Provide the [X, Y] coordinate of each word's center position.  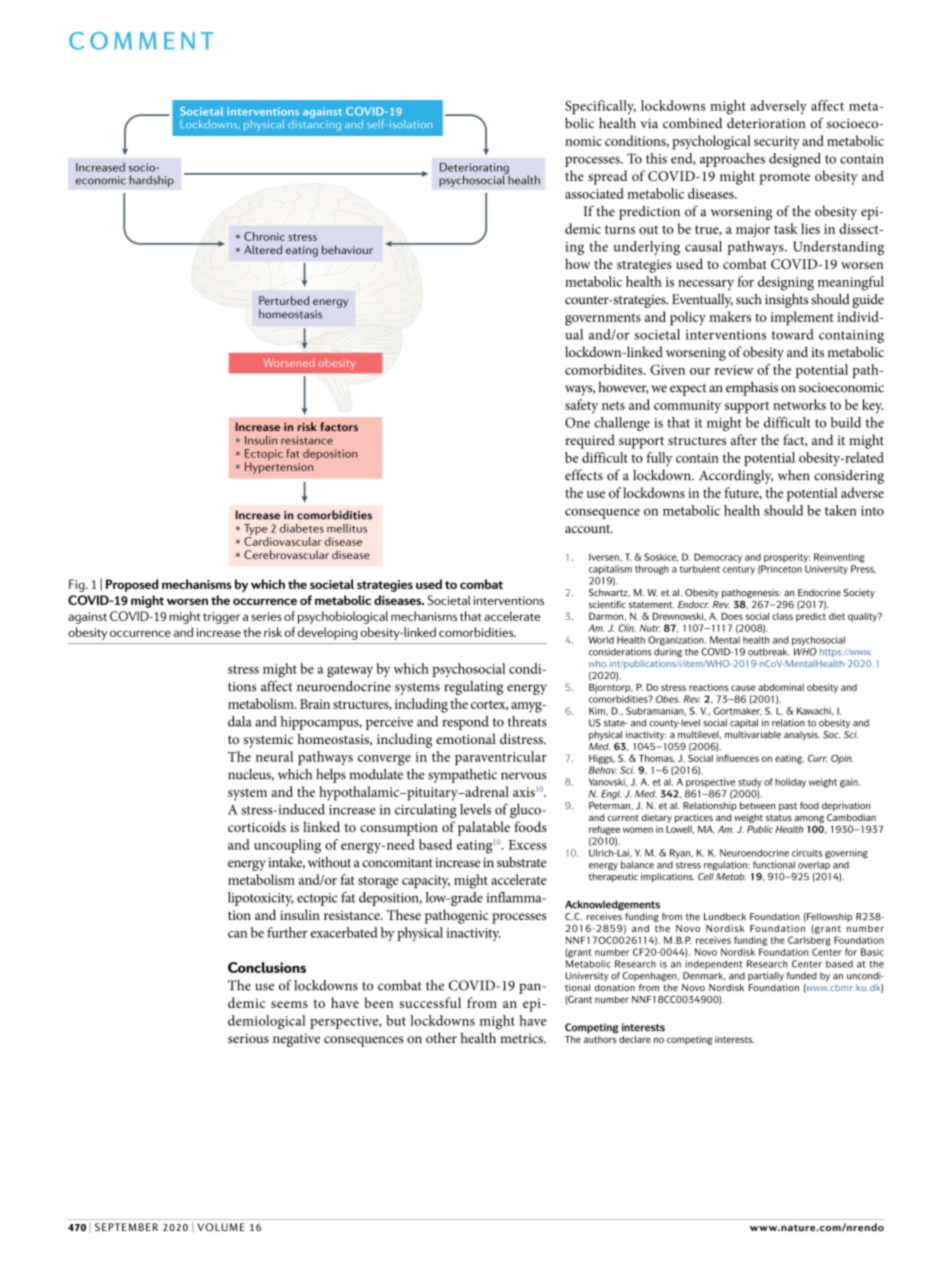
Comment [141, 41]
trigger [221, 618]
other [441, 1038]
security [777, 143]
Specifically [600, 107]
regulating [473, 688]
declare [635, 1039]
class [782, 616]
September [126, 1227]
